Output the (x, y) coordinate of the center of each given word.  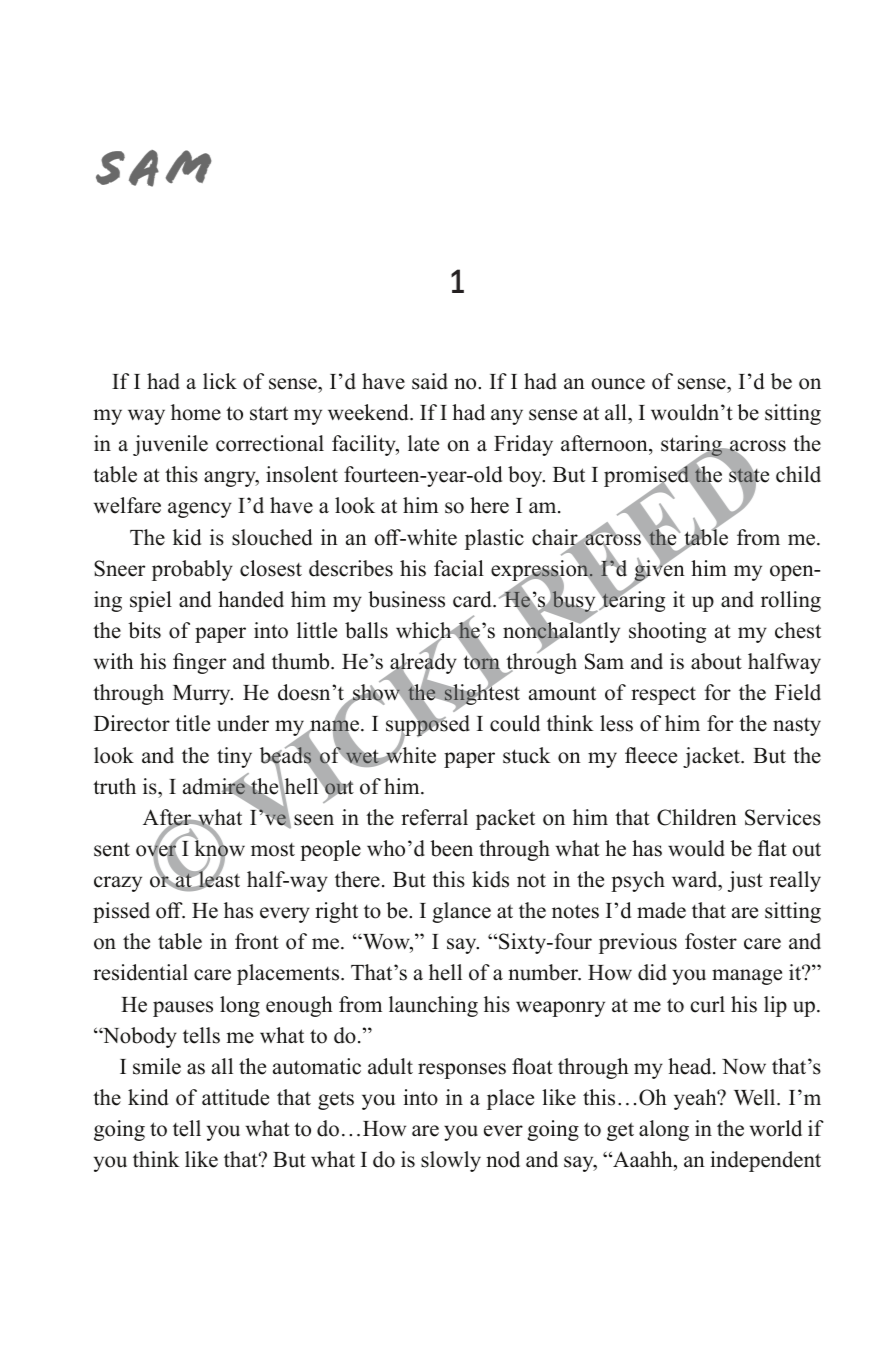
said (430, 381)
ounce (618, 384)
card (473, 599)
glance (461, 912)
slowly (451, 1161)
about (716, 661)
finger (199, 663)
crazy (118, 884)
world (776, 1128)
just (745, 881)
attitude (235, 1097)
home (196, 412)
